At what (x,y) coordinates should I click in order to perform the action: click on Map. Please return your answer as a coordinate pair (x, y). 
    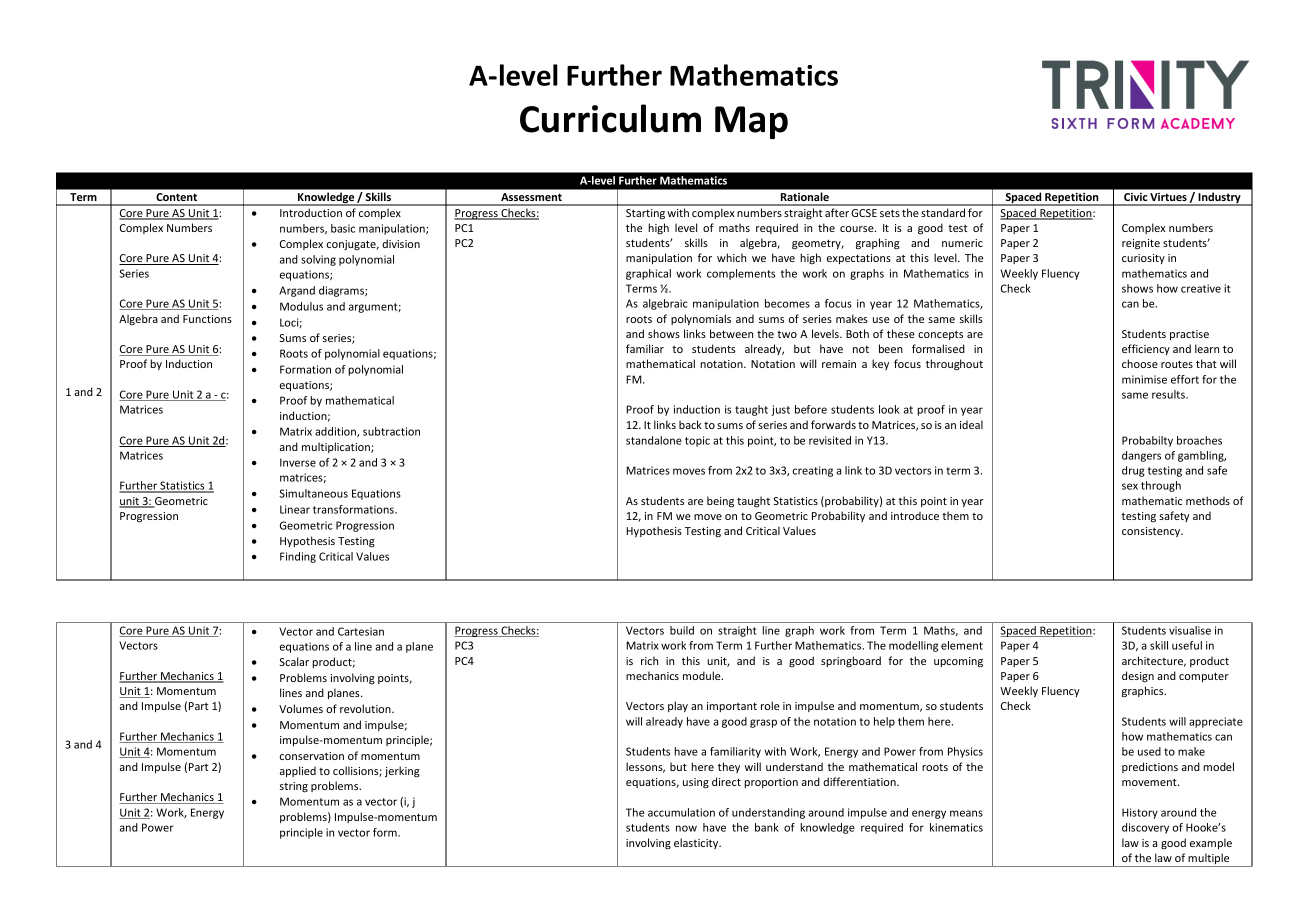
    Looking at the image, I should click on (751, 122).
